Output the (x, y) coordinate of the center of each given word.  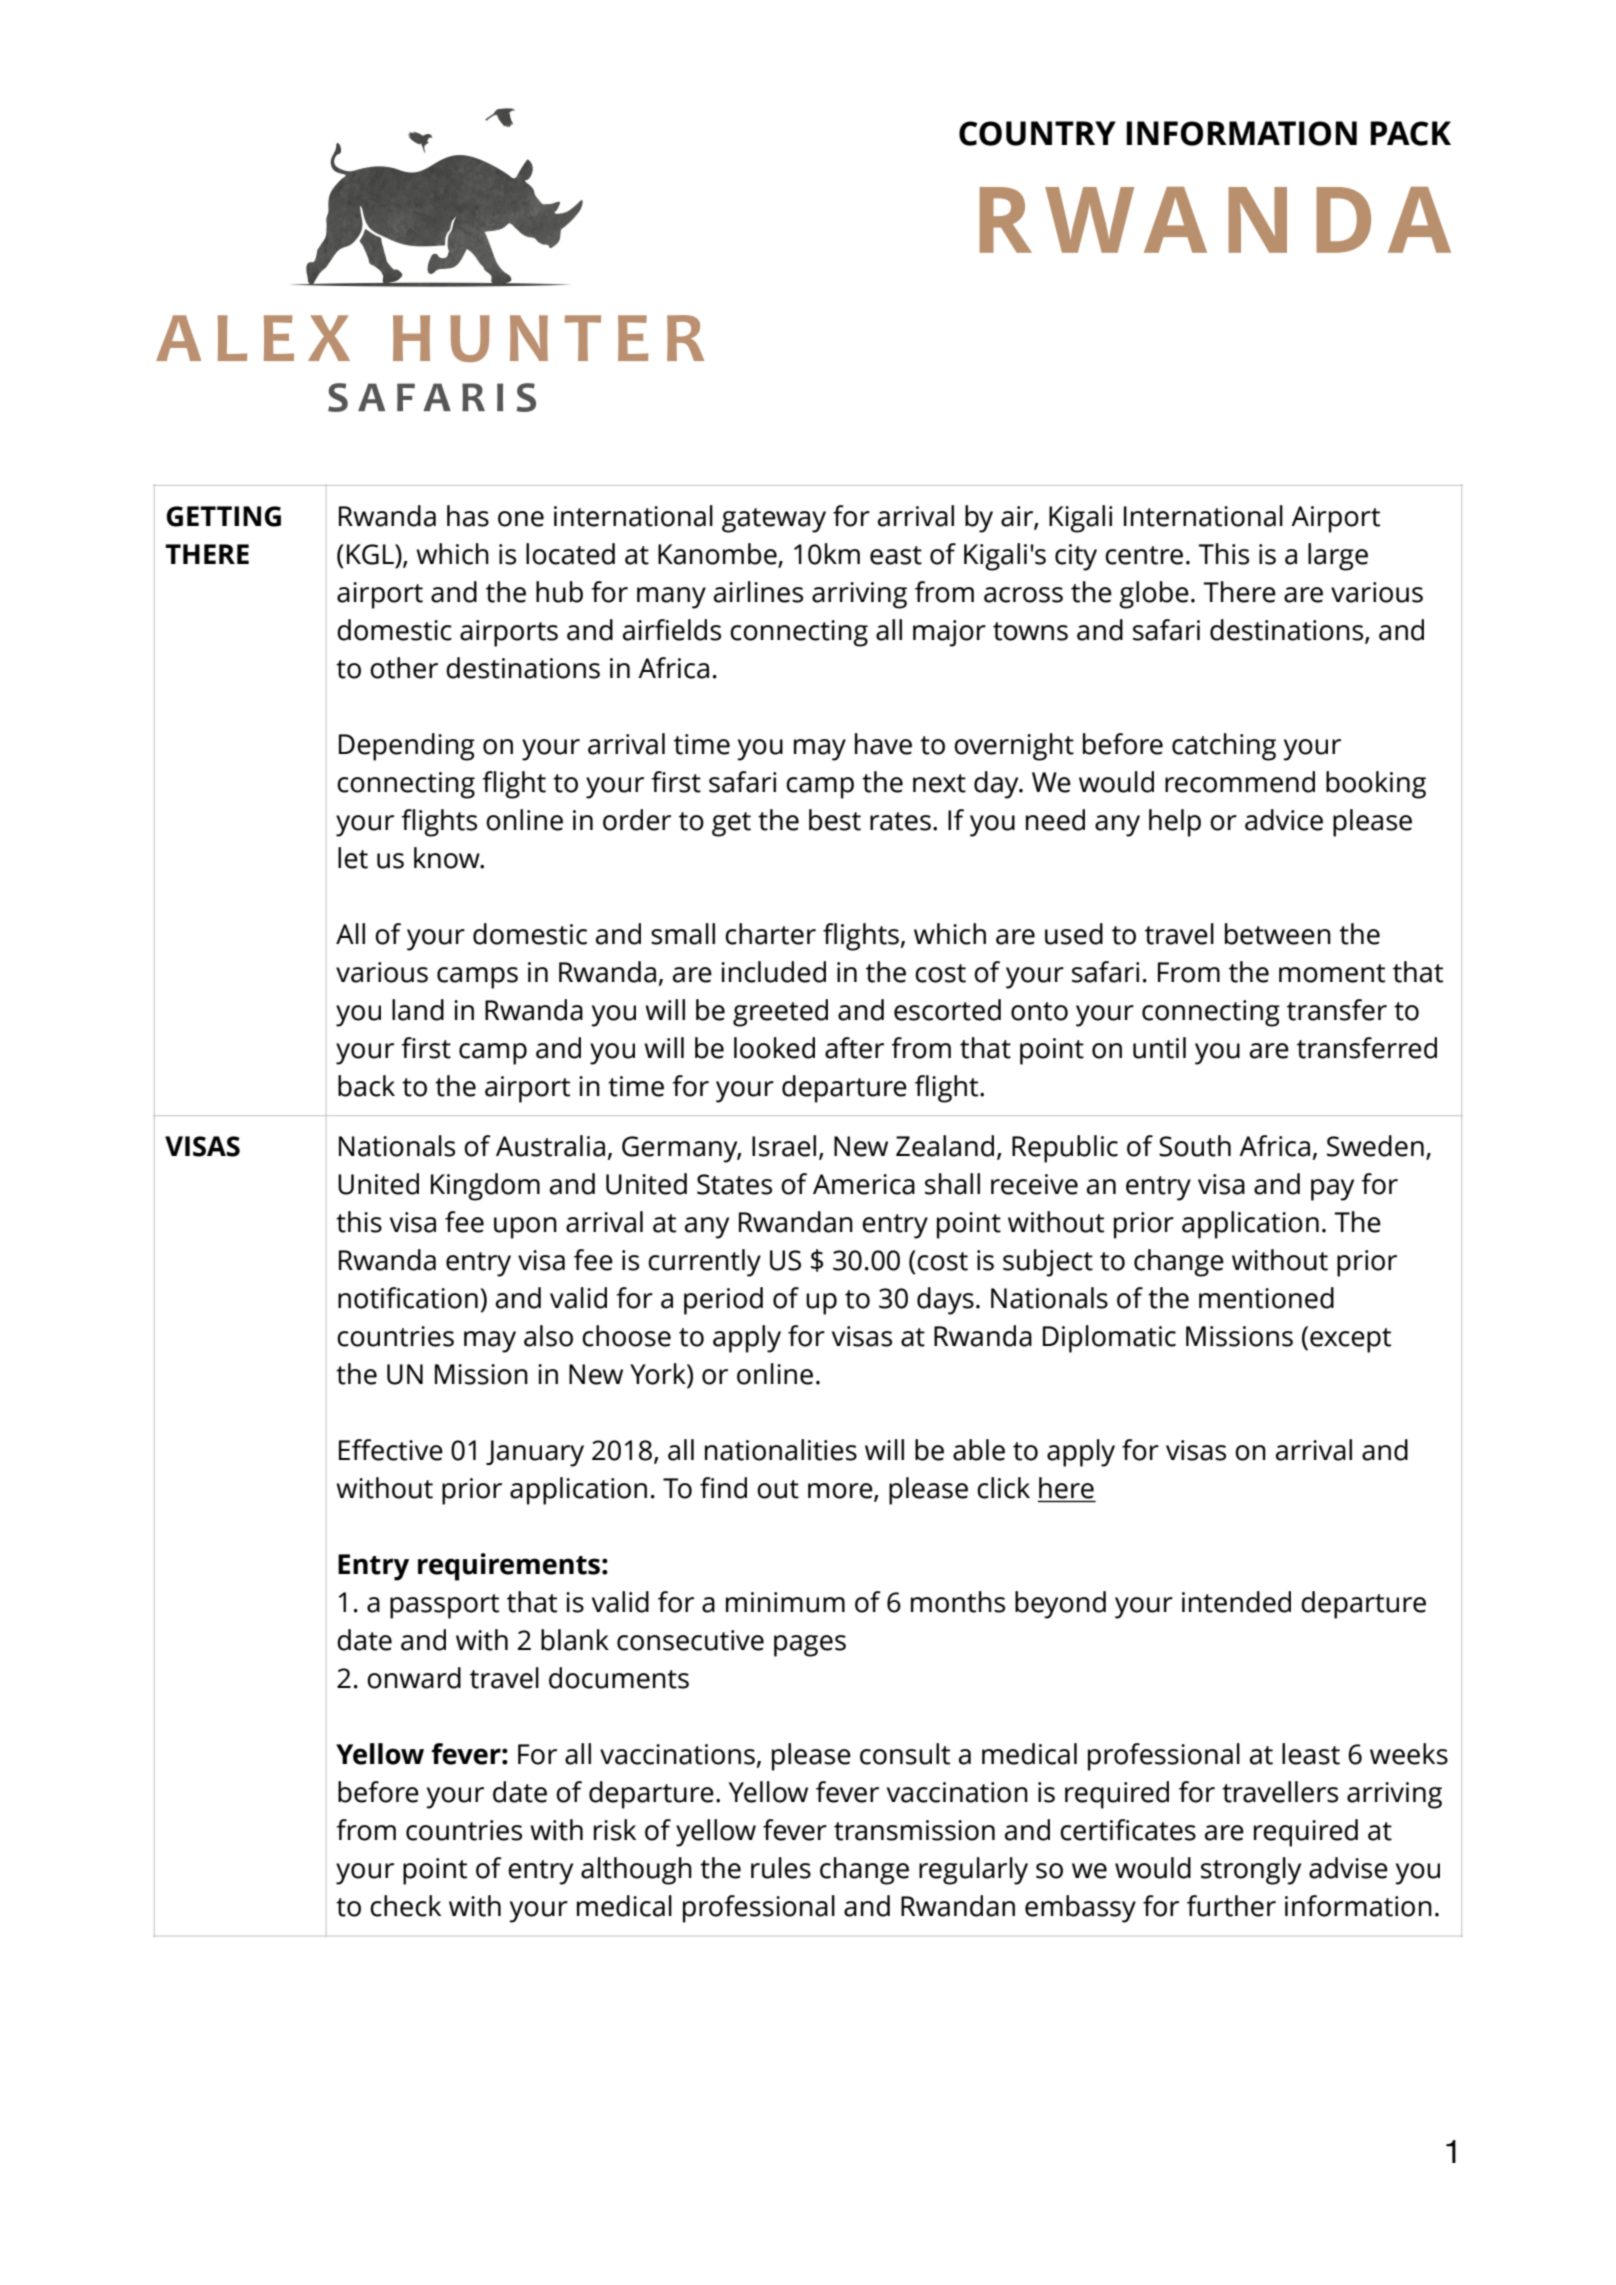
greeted (780, 1013)
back (366, 1086)
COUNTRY (1037, 133)
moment (1332, 973)
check (405, 1906)
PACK (1410, 133)
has (468, 516)
